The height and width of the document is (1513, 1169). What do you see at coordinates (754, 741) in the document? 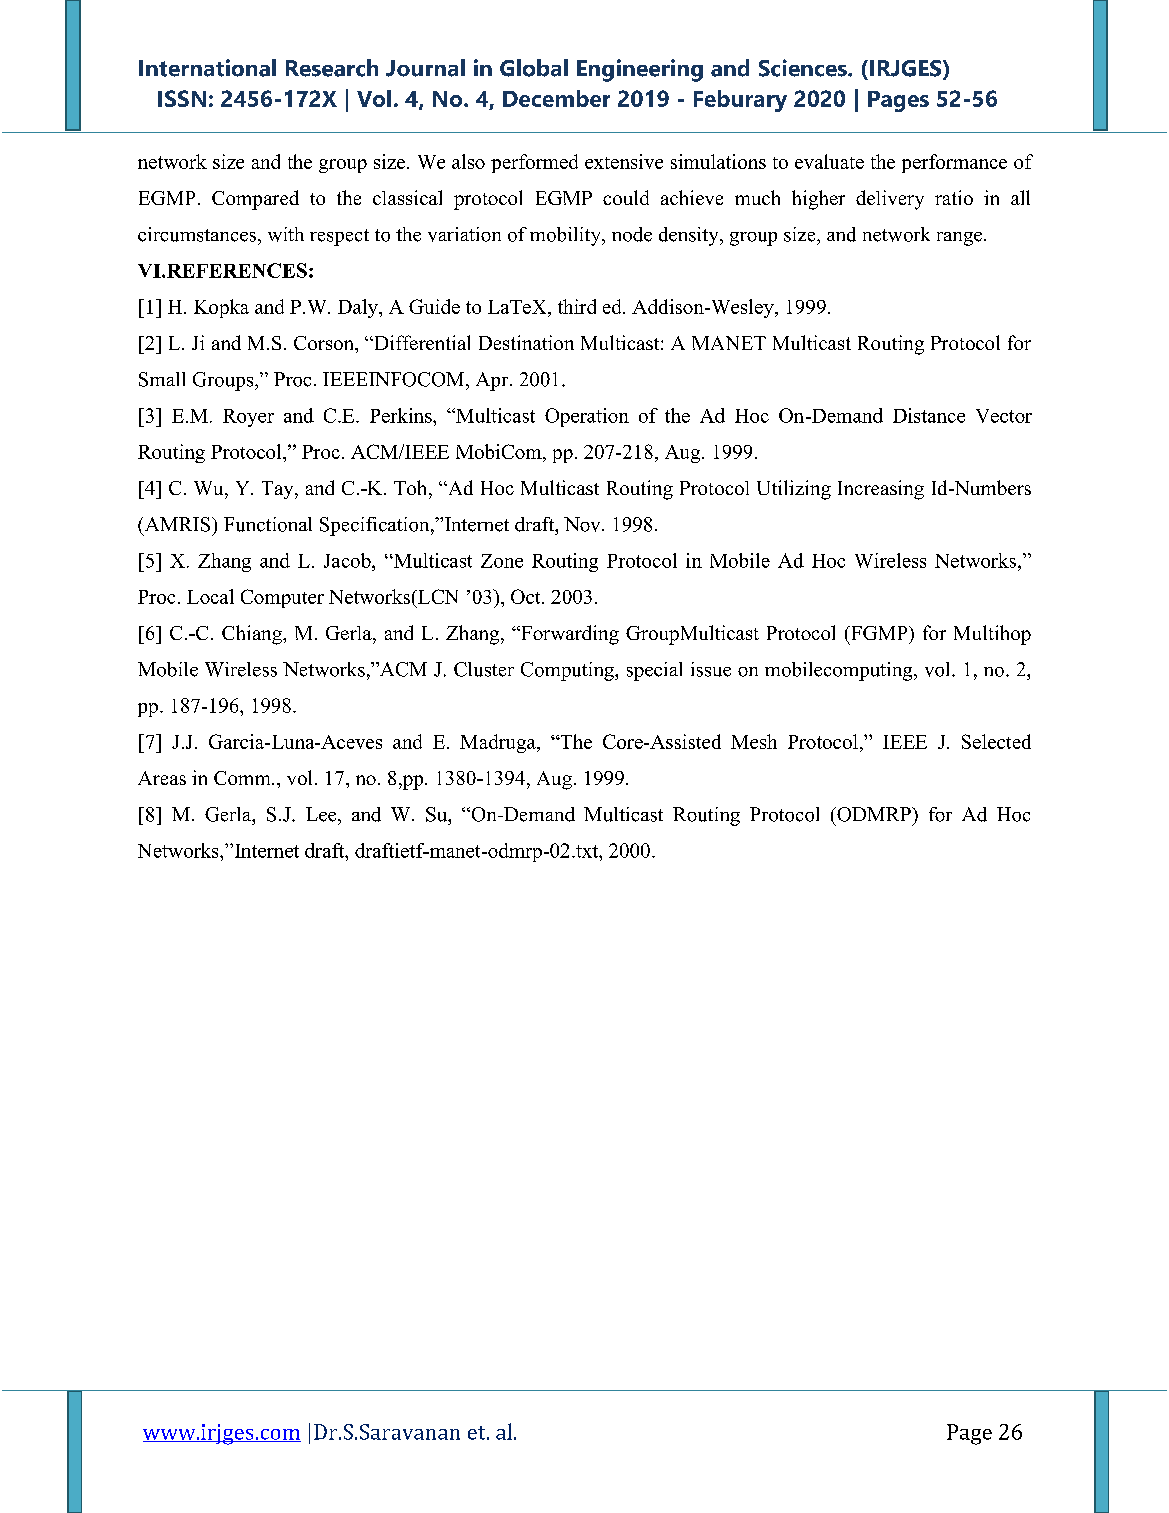
I see `Mesh` at bounding box center [754, 741].
